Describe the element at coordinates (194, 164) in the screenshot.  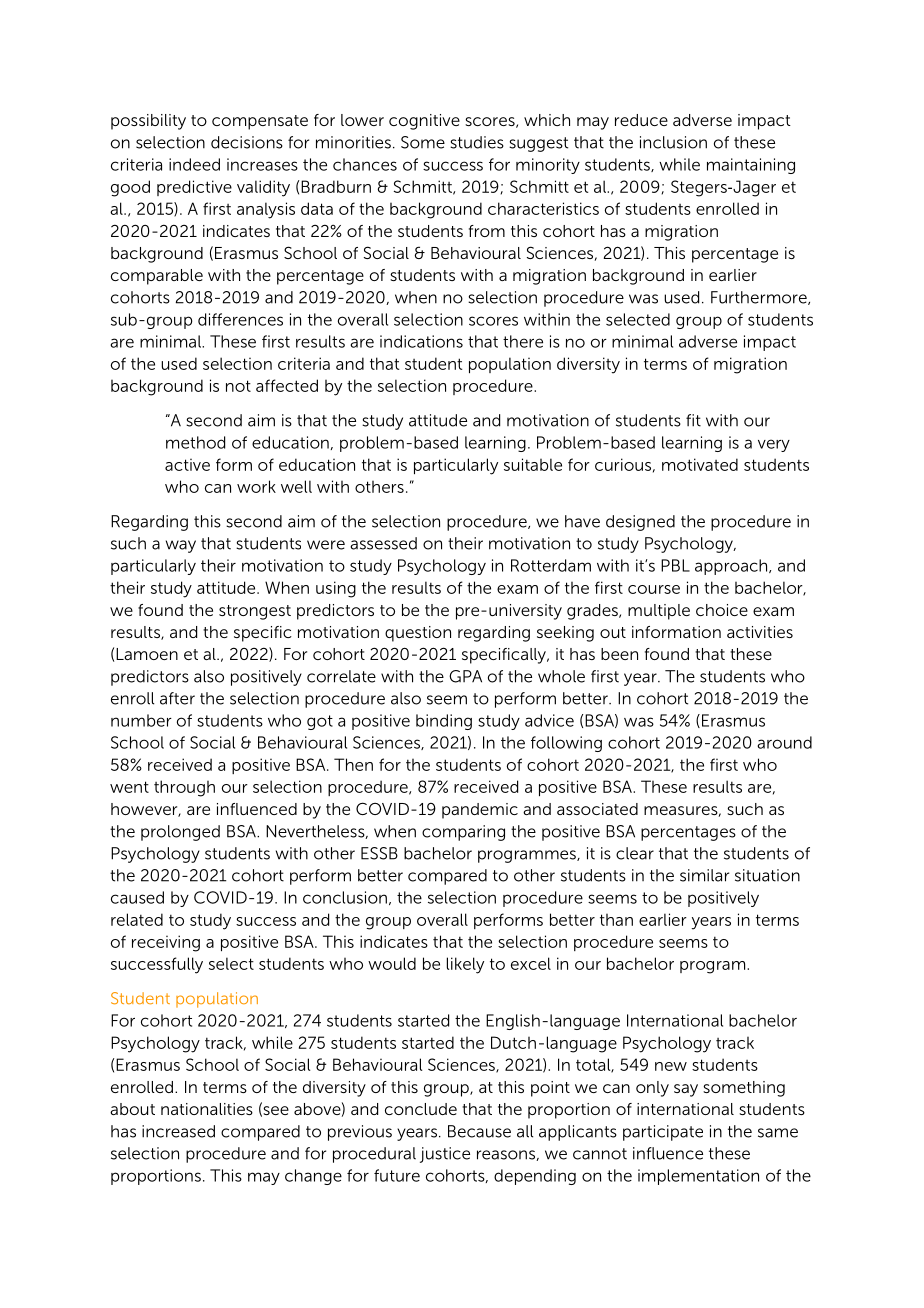
I see `indeed` at that location.
